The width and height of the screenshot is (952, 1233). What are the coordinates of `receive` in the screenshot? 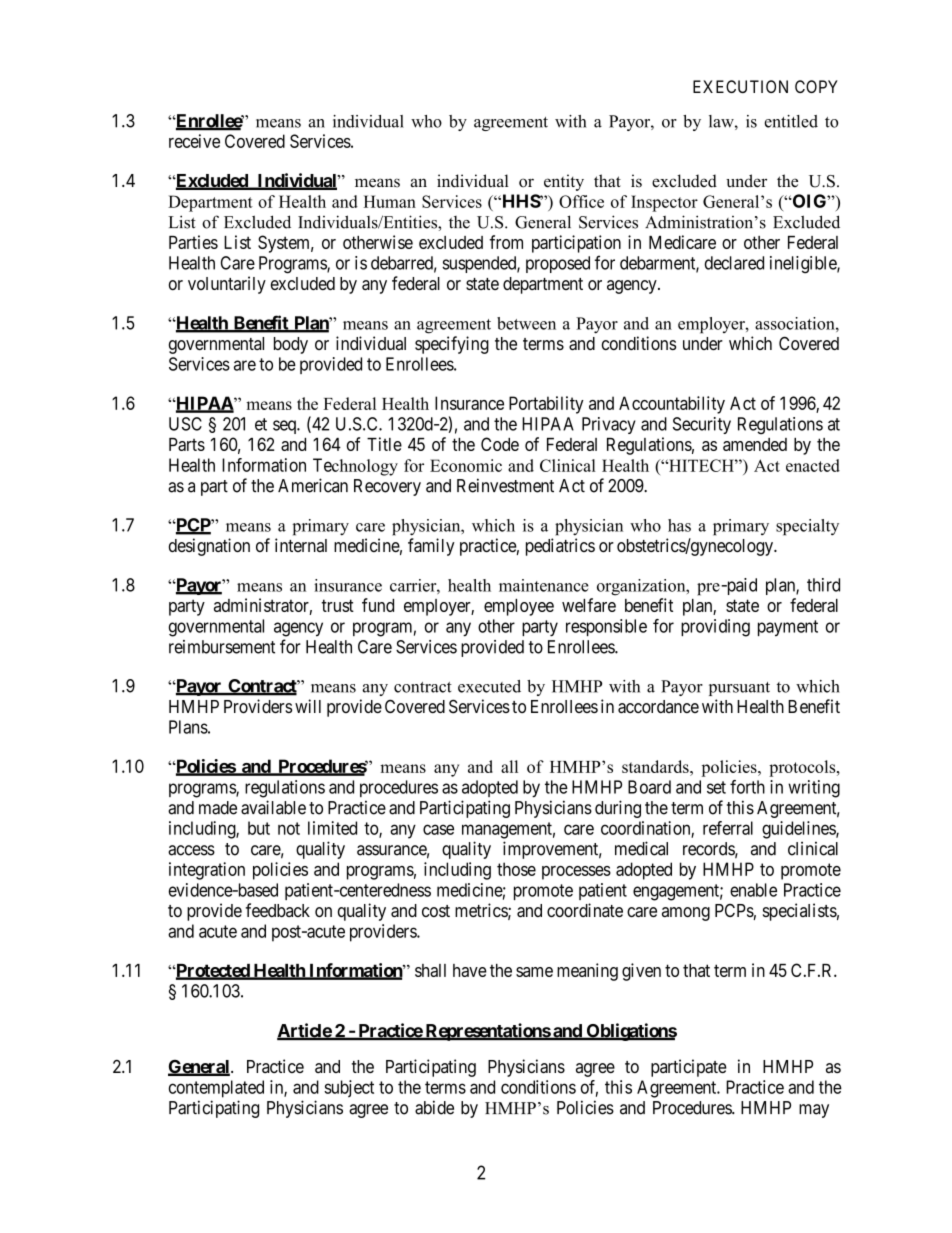 It's located at (194, 141).
